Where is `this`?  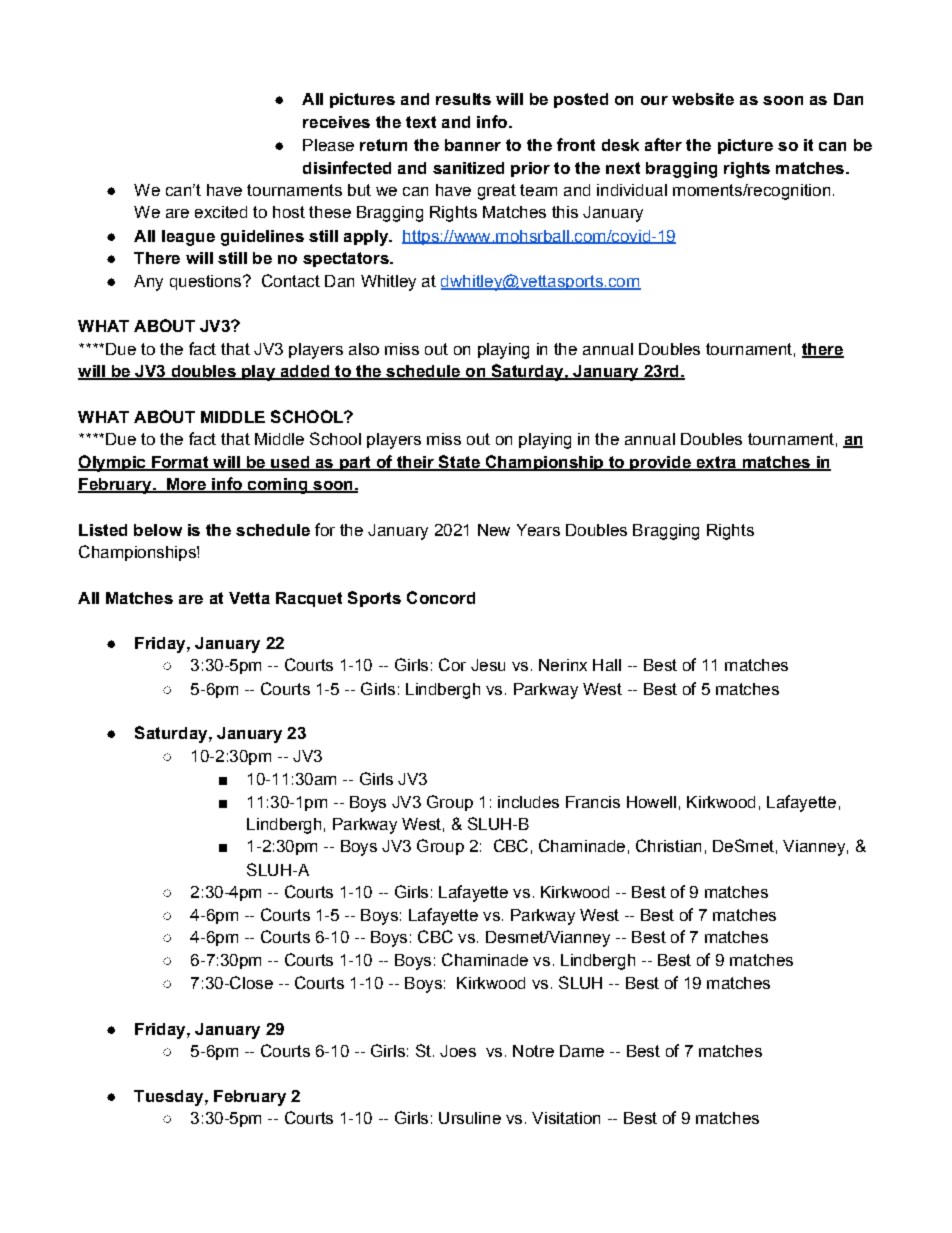 this is located at coordinates (565, 212).
